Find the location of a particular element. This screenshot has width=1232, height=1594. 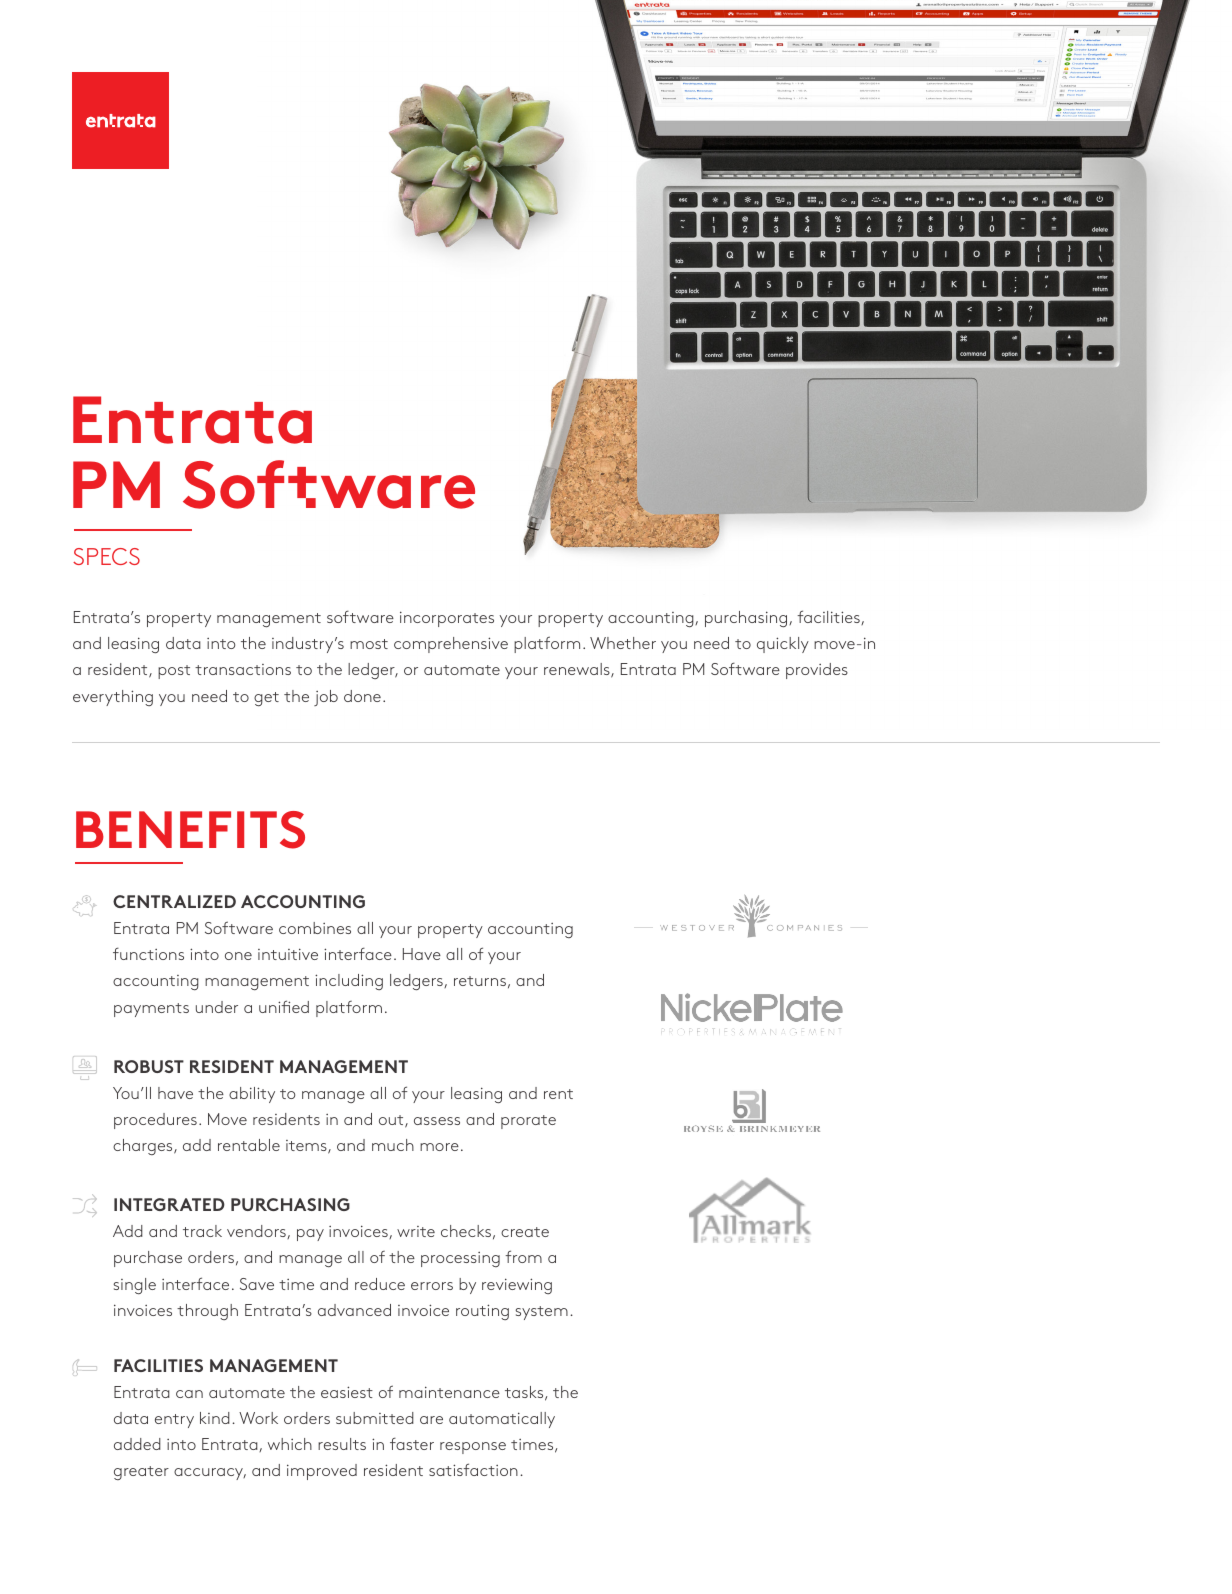

quickly is located at coordinates (783, 645).
